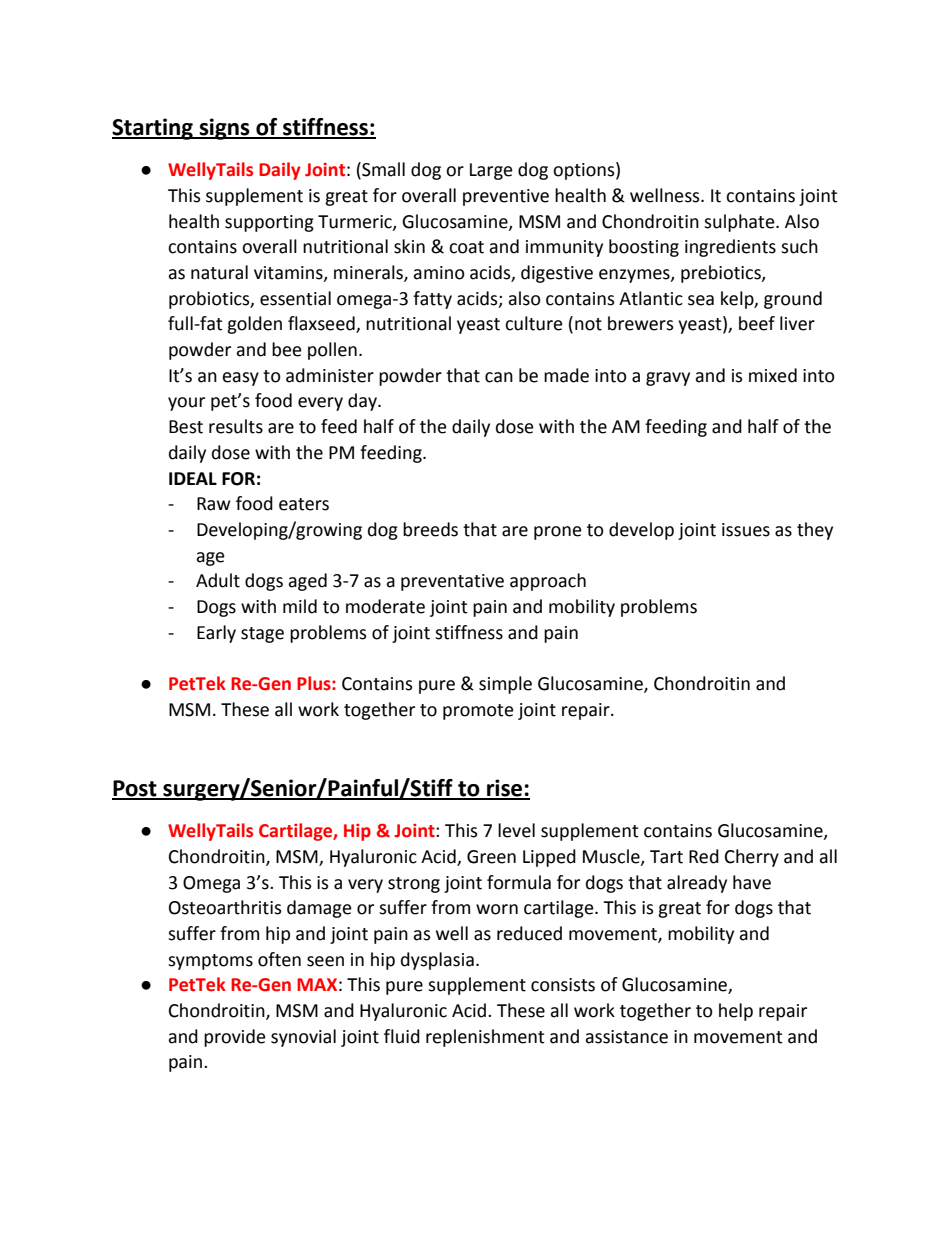 This image has height=1233, width=952. I want to click on provide, so click(235, 1038).
